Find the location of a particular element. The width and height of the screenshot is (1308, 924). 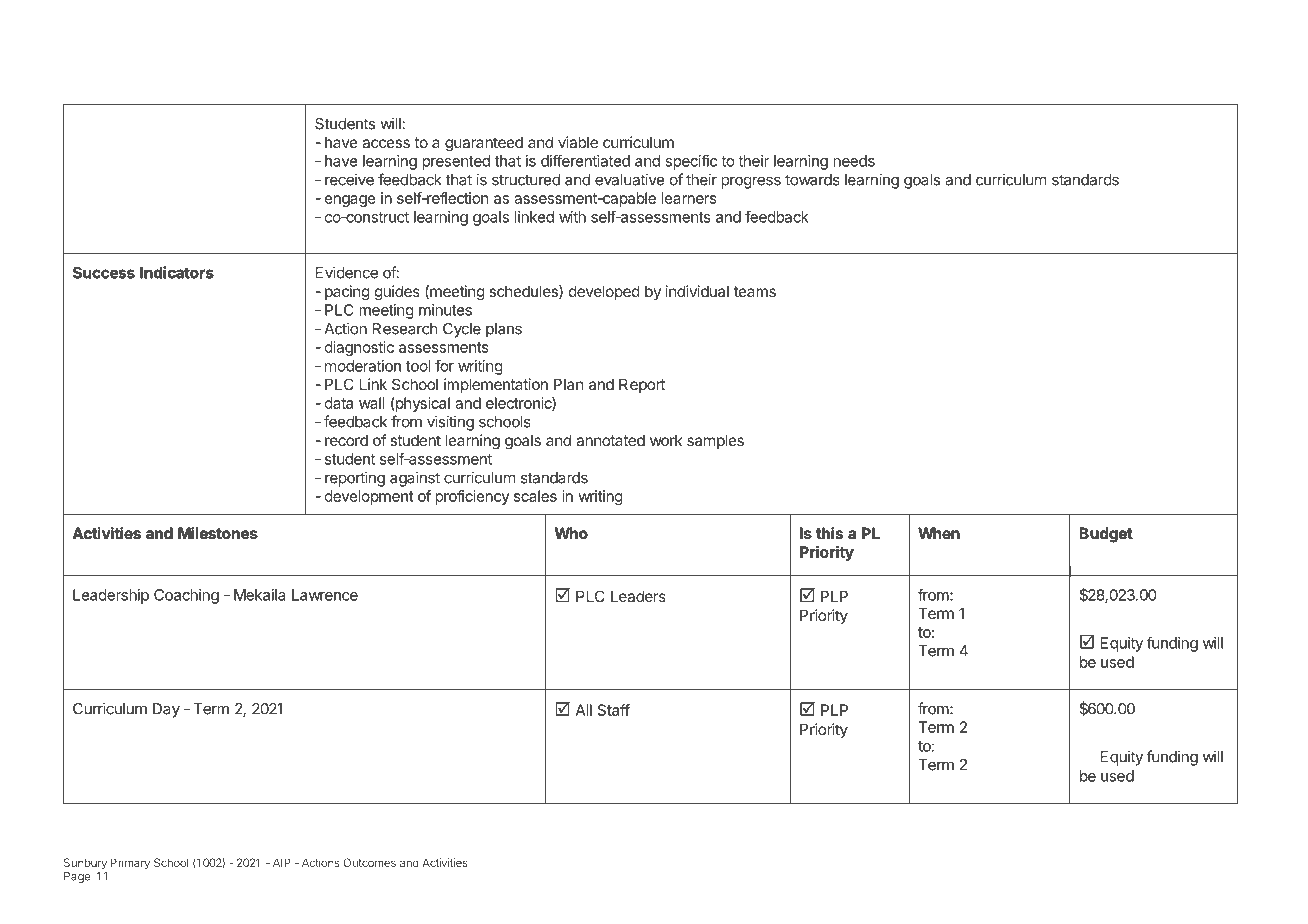

When is located at coordinates (939, 533).
